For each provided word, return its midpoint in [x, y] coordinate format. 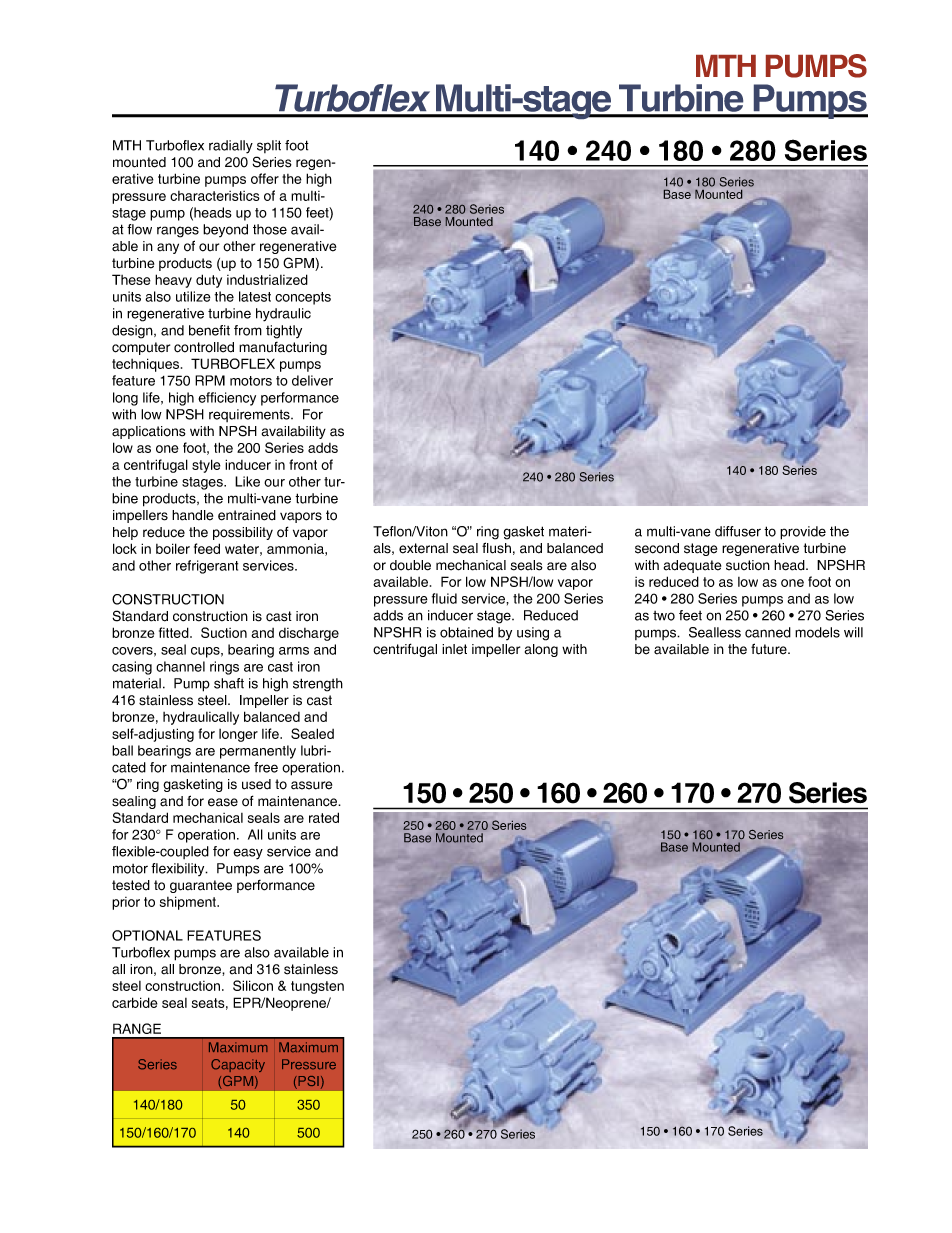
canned [768, 632]
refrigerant [207, 567]
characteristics [215, 196]
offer [265, 178]
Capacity [238, 1065]
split [269, 146]
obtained [466, 632]
